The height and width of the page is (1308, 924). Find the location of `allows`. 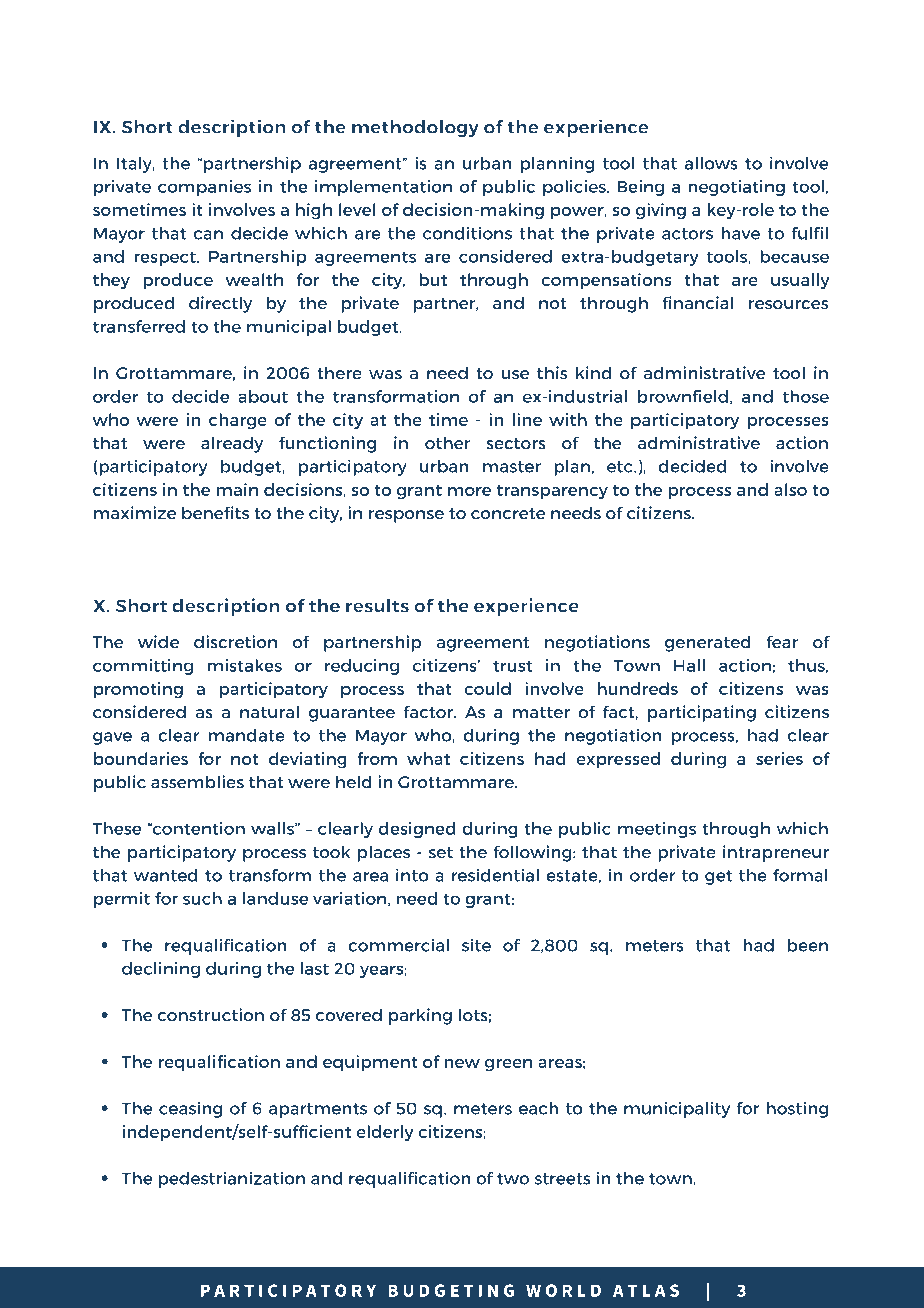

allows is located at coordinates (711, 163).
